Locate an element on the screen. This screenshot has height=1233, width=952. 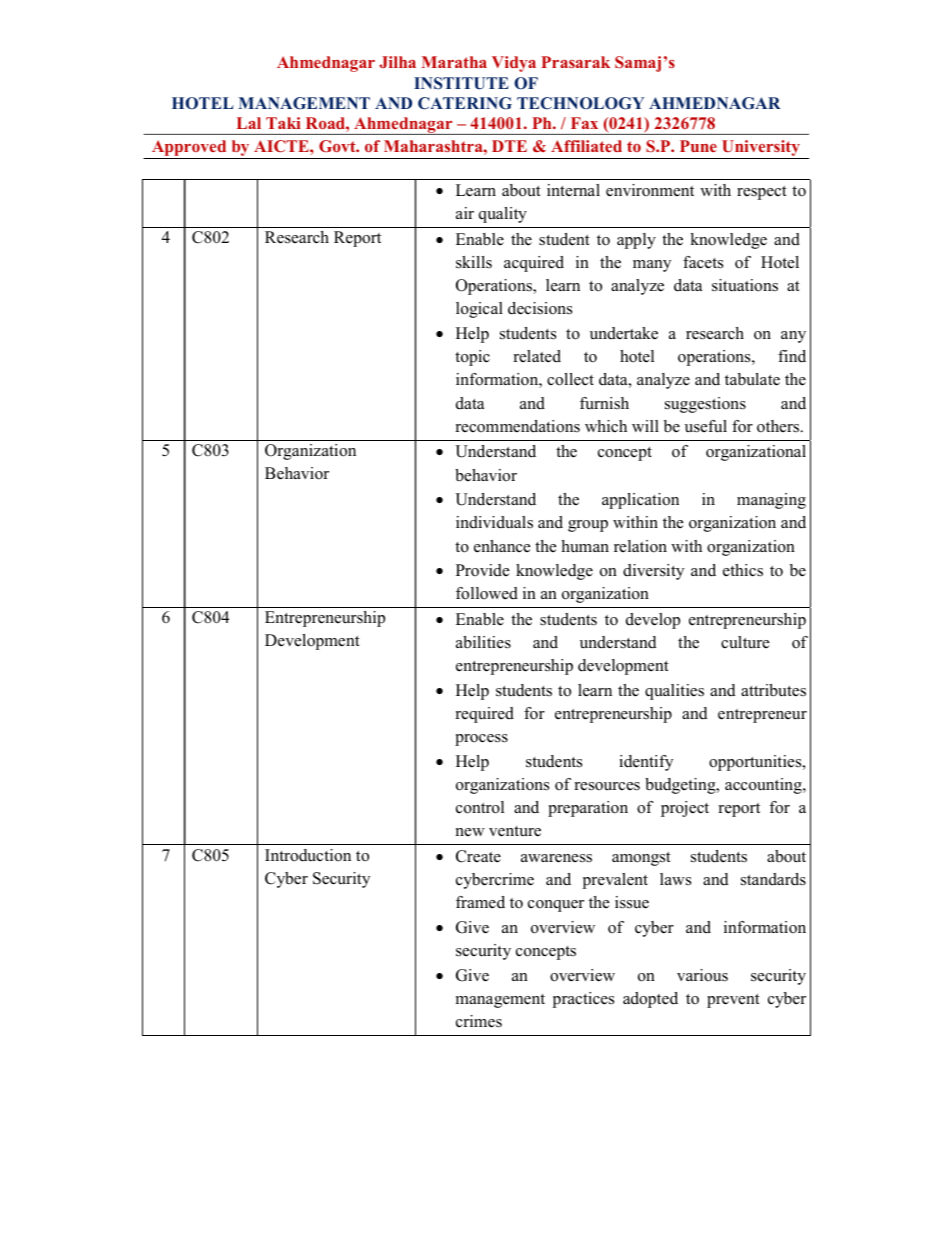
crimes is located at coordinates (479, 1021).
